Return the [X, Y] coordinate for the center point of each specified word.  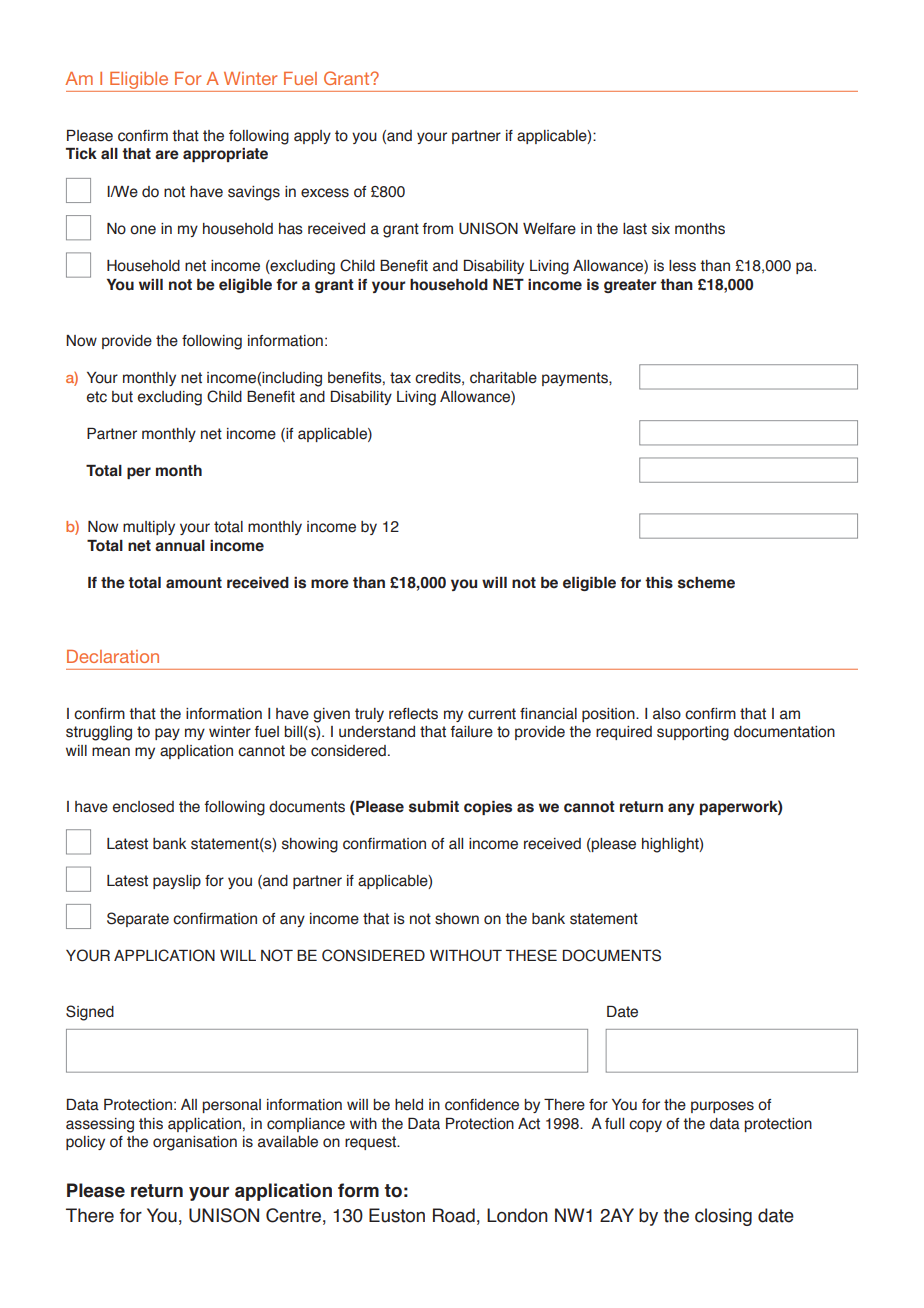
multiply [149, 528]
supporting [693, 733]
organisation [195, 1143]
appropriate [225, 155]
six [661, 229]
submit [434, 807]
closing [723, 1217]
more [330, 584]
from [438, 229]
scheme [706, 583]
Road [454, 1215]
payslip [177, 882]
